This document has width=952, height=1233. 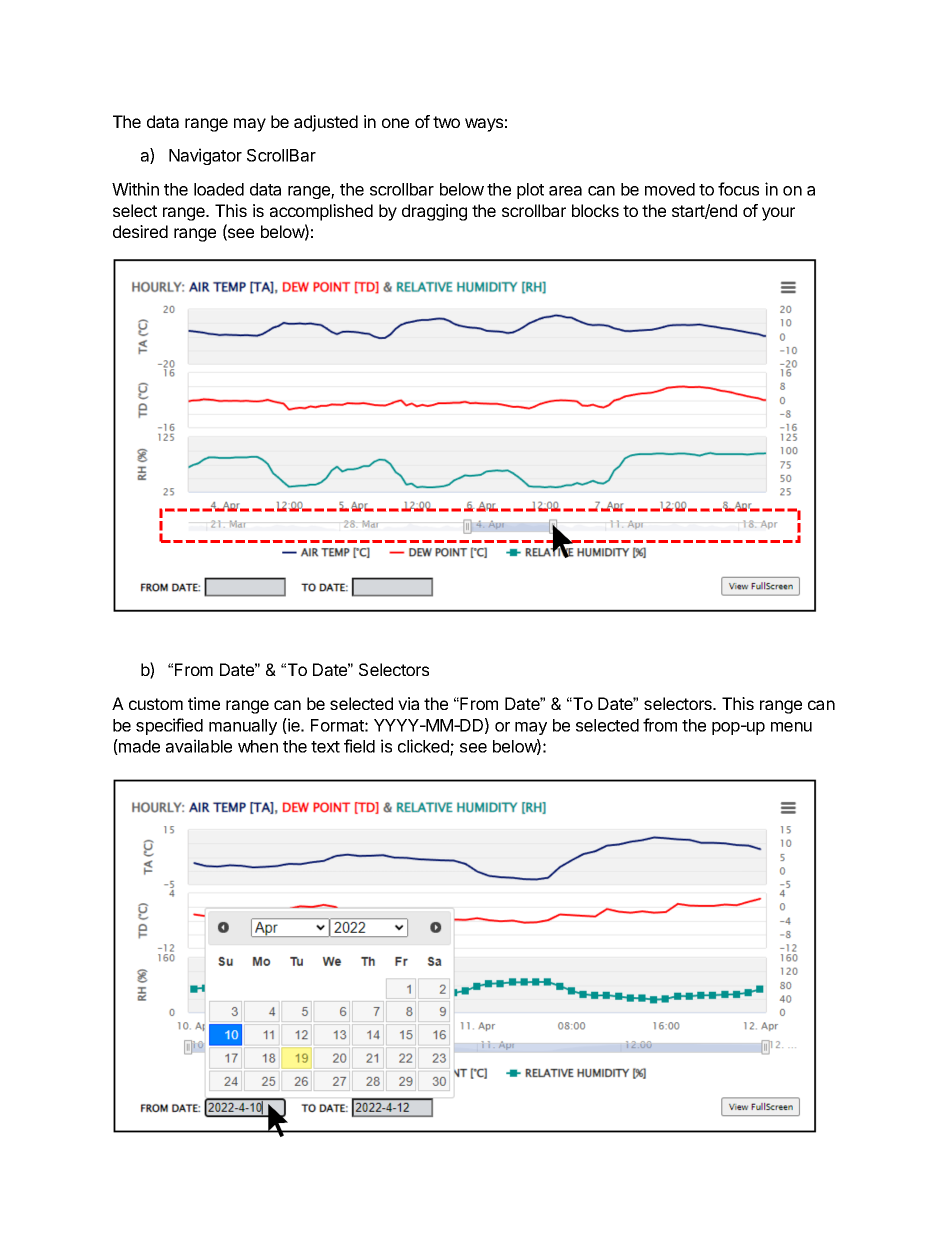 I want to click on dragging, so click(x=434, y=212).
